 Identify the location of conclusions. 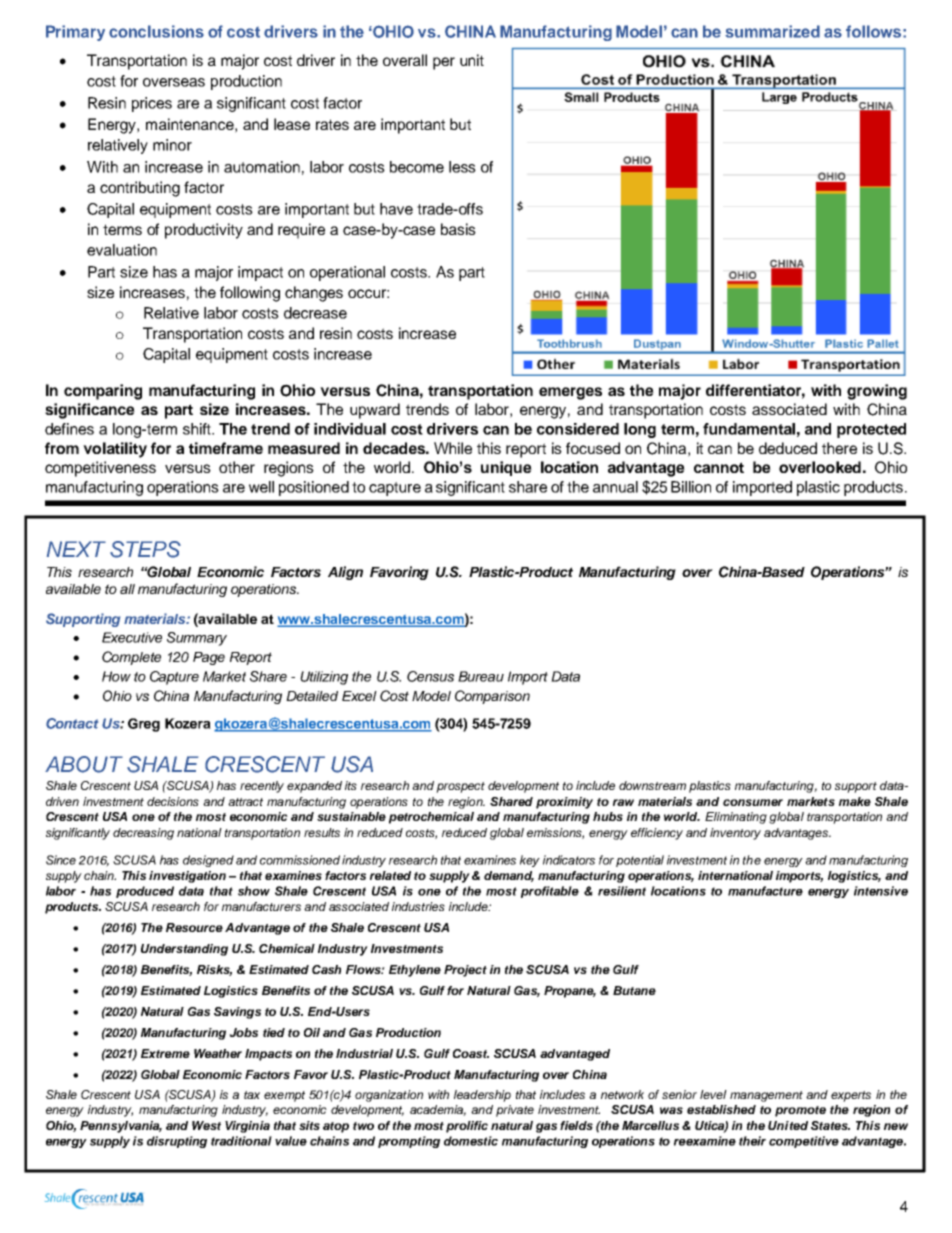
(156, 31).
